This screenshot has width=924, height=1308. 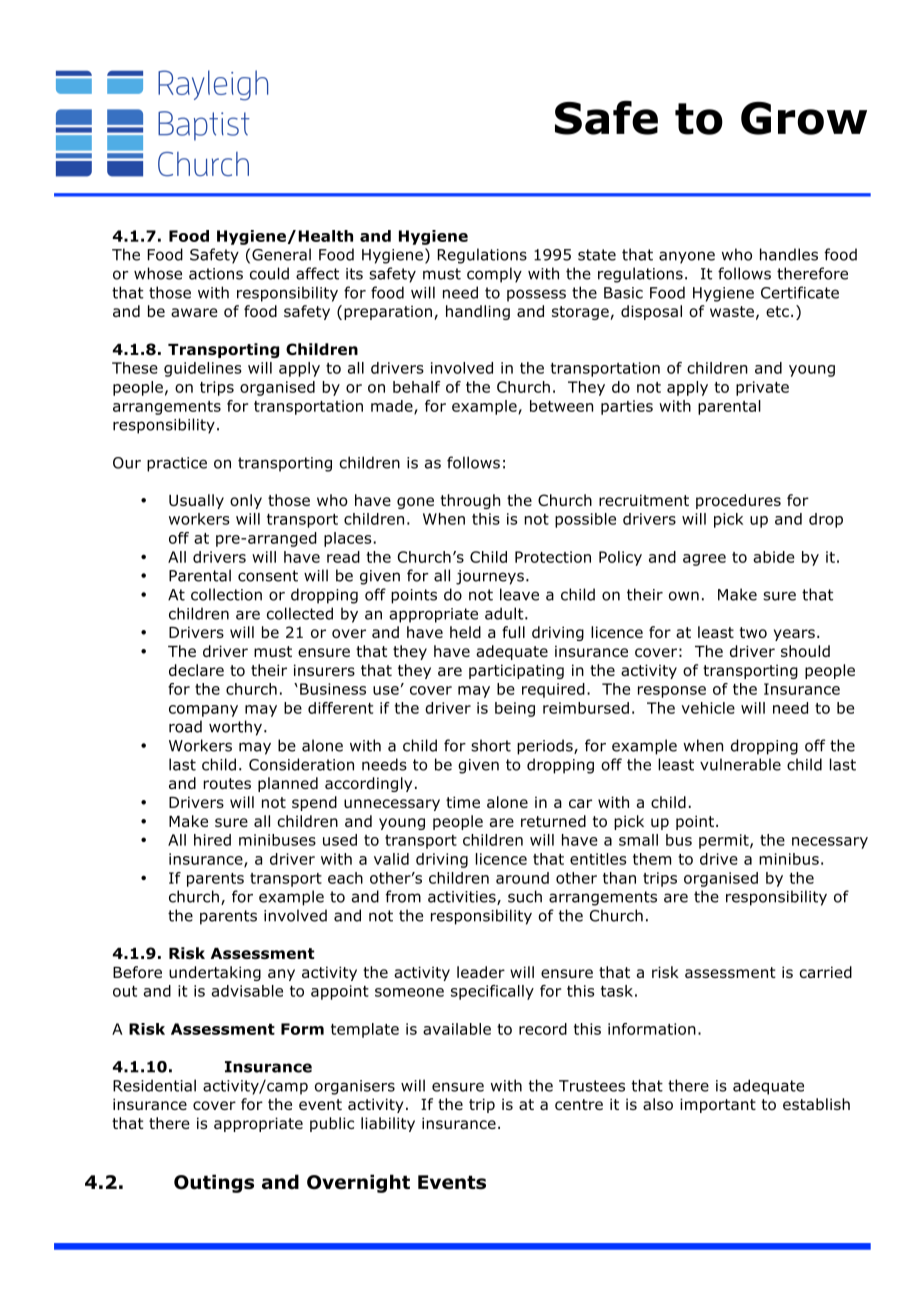 I want to click on activities, so click(x=463, y=898).
